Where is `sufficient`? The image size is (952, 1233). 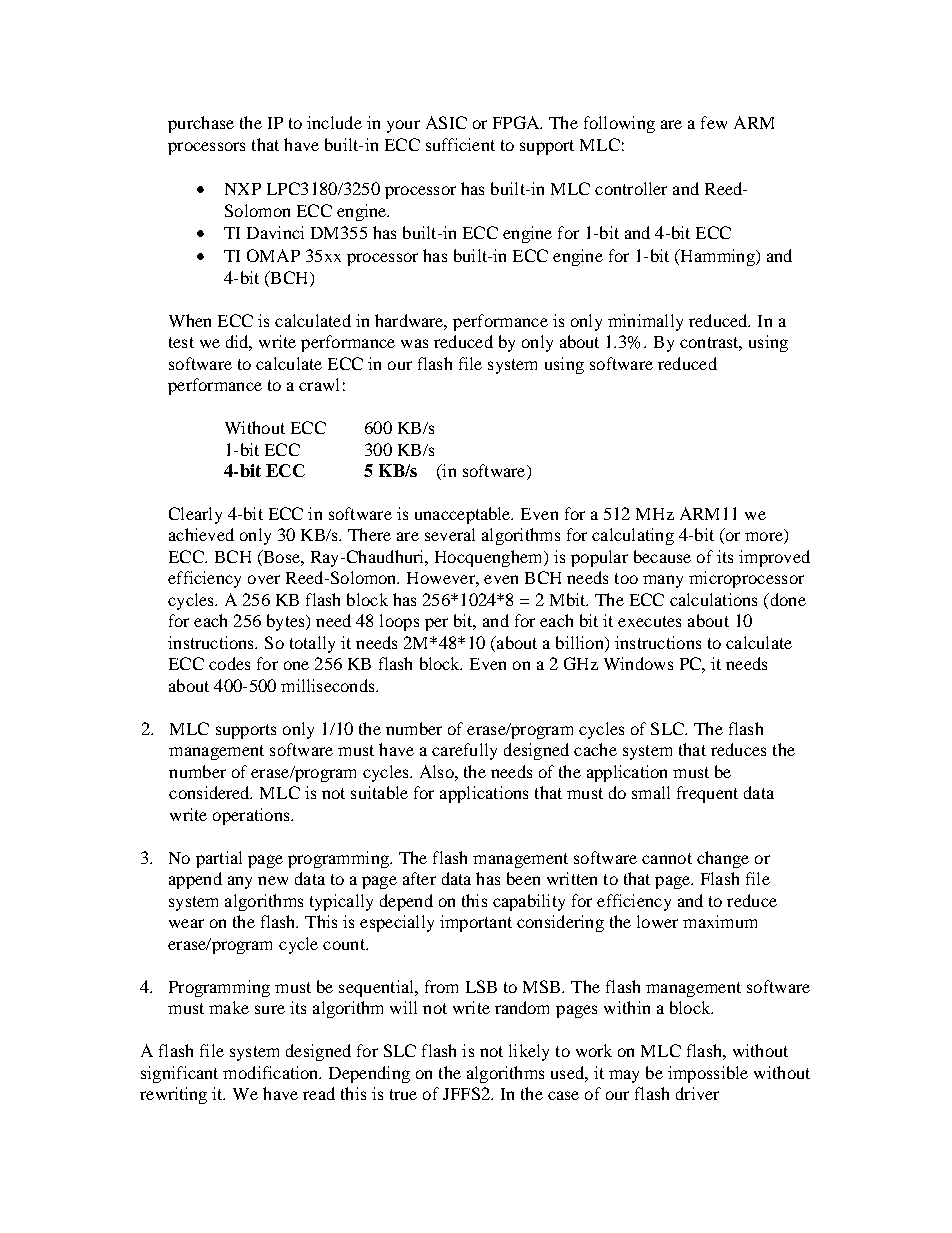
sufficient is located at coordinates (460, 144).
